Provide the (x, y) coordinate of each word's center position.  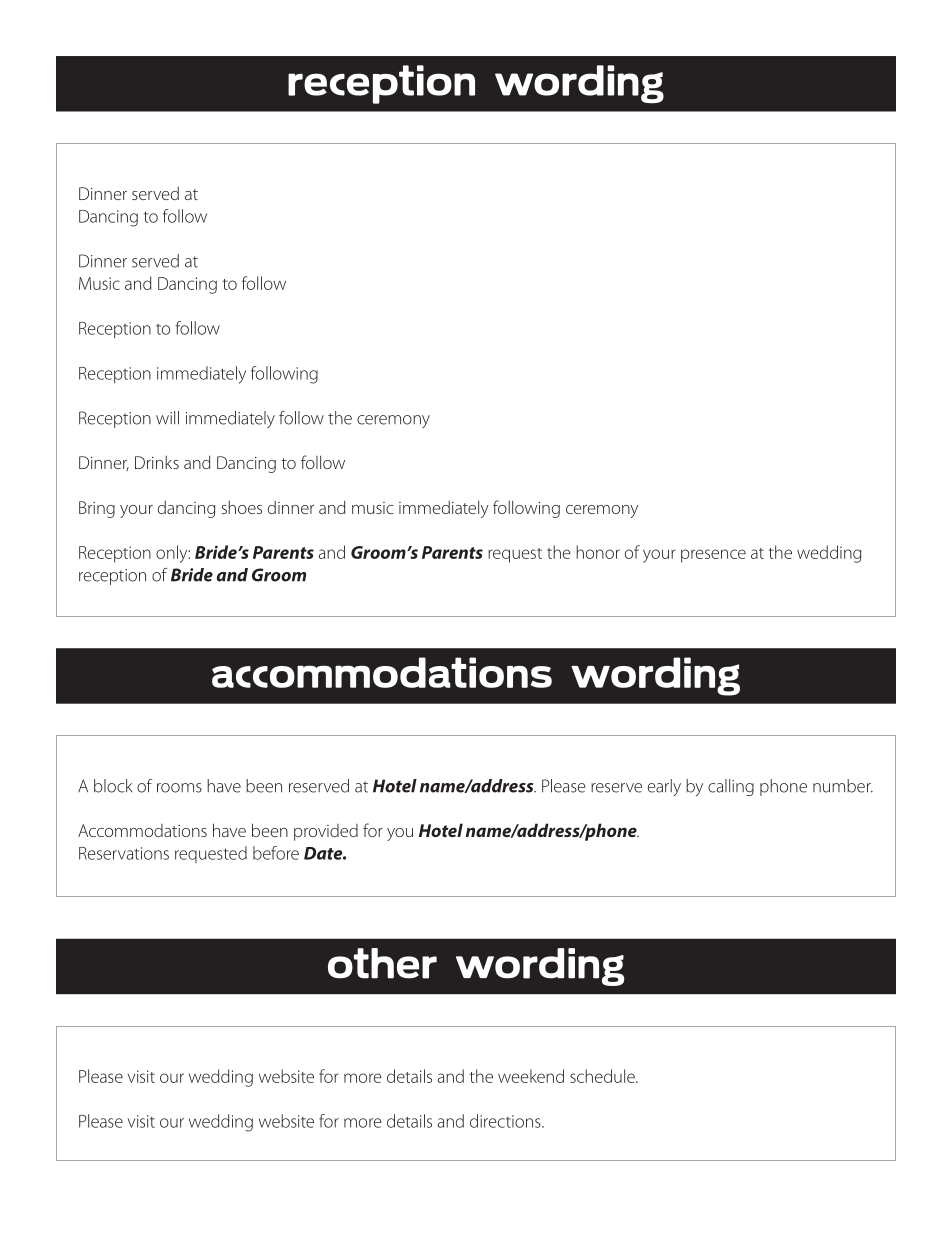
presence (713, 556)
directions (506, 1121)
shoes (242, 507)
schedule (603, 1076)
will (167, 418)
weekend (531, 1076)
